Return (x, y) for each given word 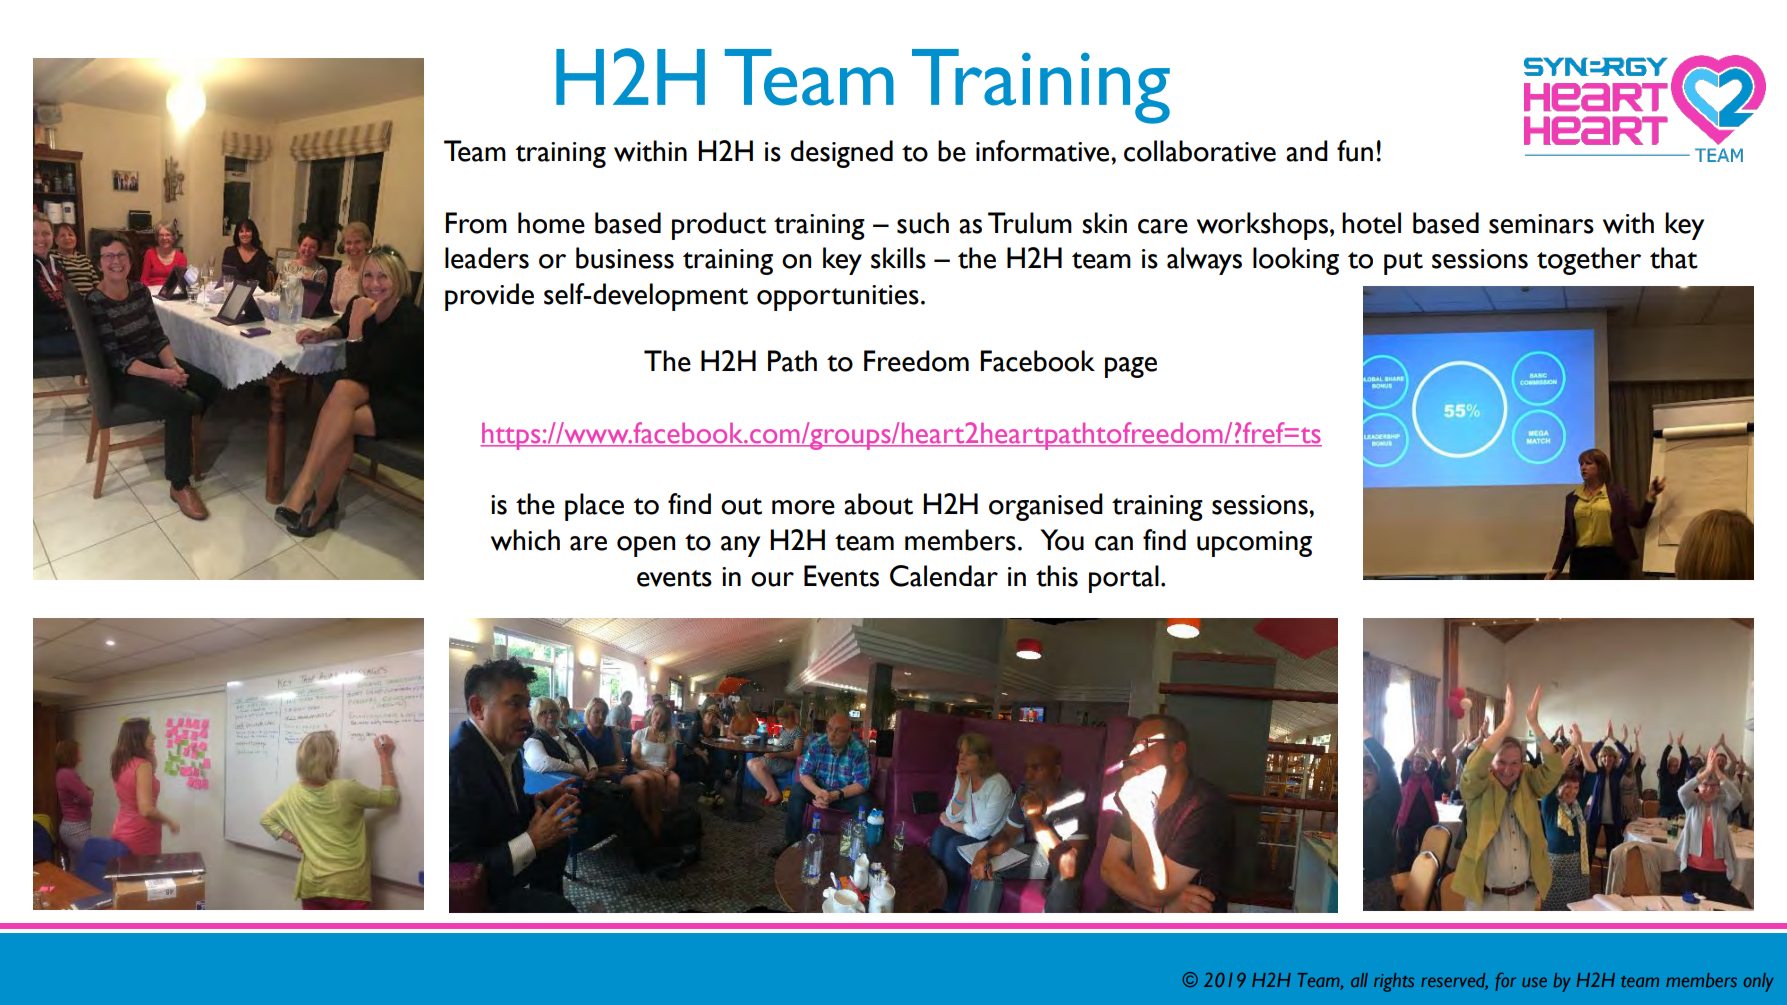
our (772, 579)
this (1057, 576)
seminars (1541, 224)
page (1131, 367)
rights (1394, 982)
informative (1044, 151)
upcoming (1254, 544)
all (1359, 980)
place (594, 507)
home (551, 223)
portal (1124, 579)
